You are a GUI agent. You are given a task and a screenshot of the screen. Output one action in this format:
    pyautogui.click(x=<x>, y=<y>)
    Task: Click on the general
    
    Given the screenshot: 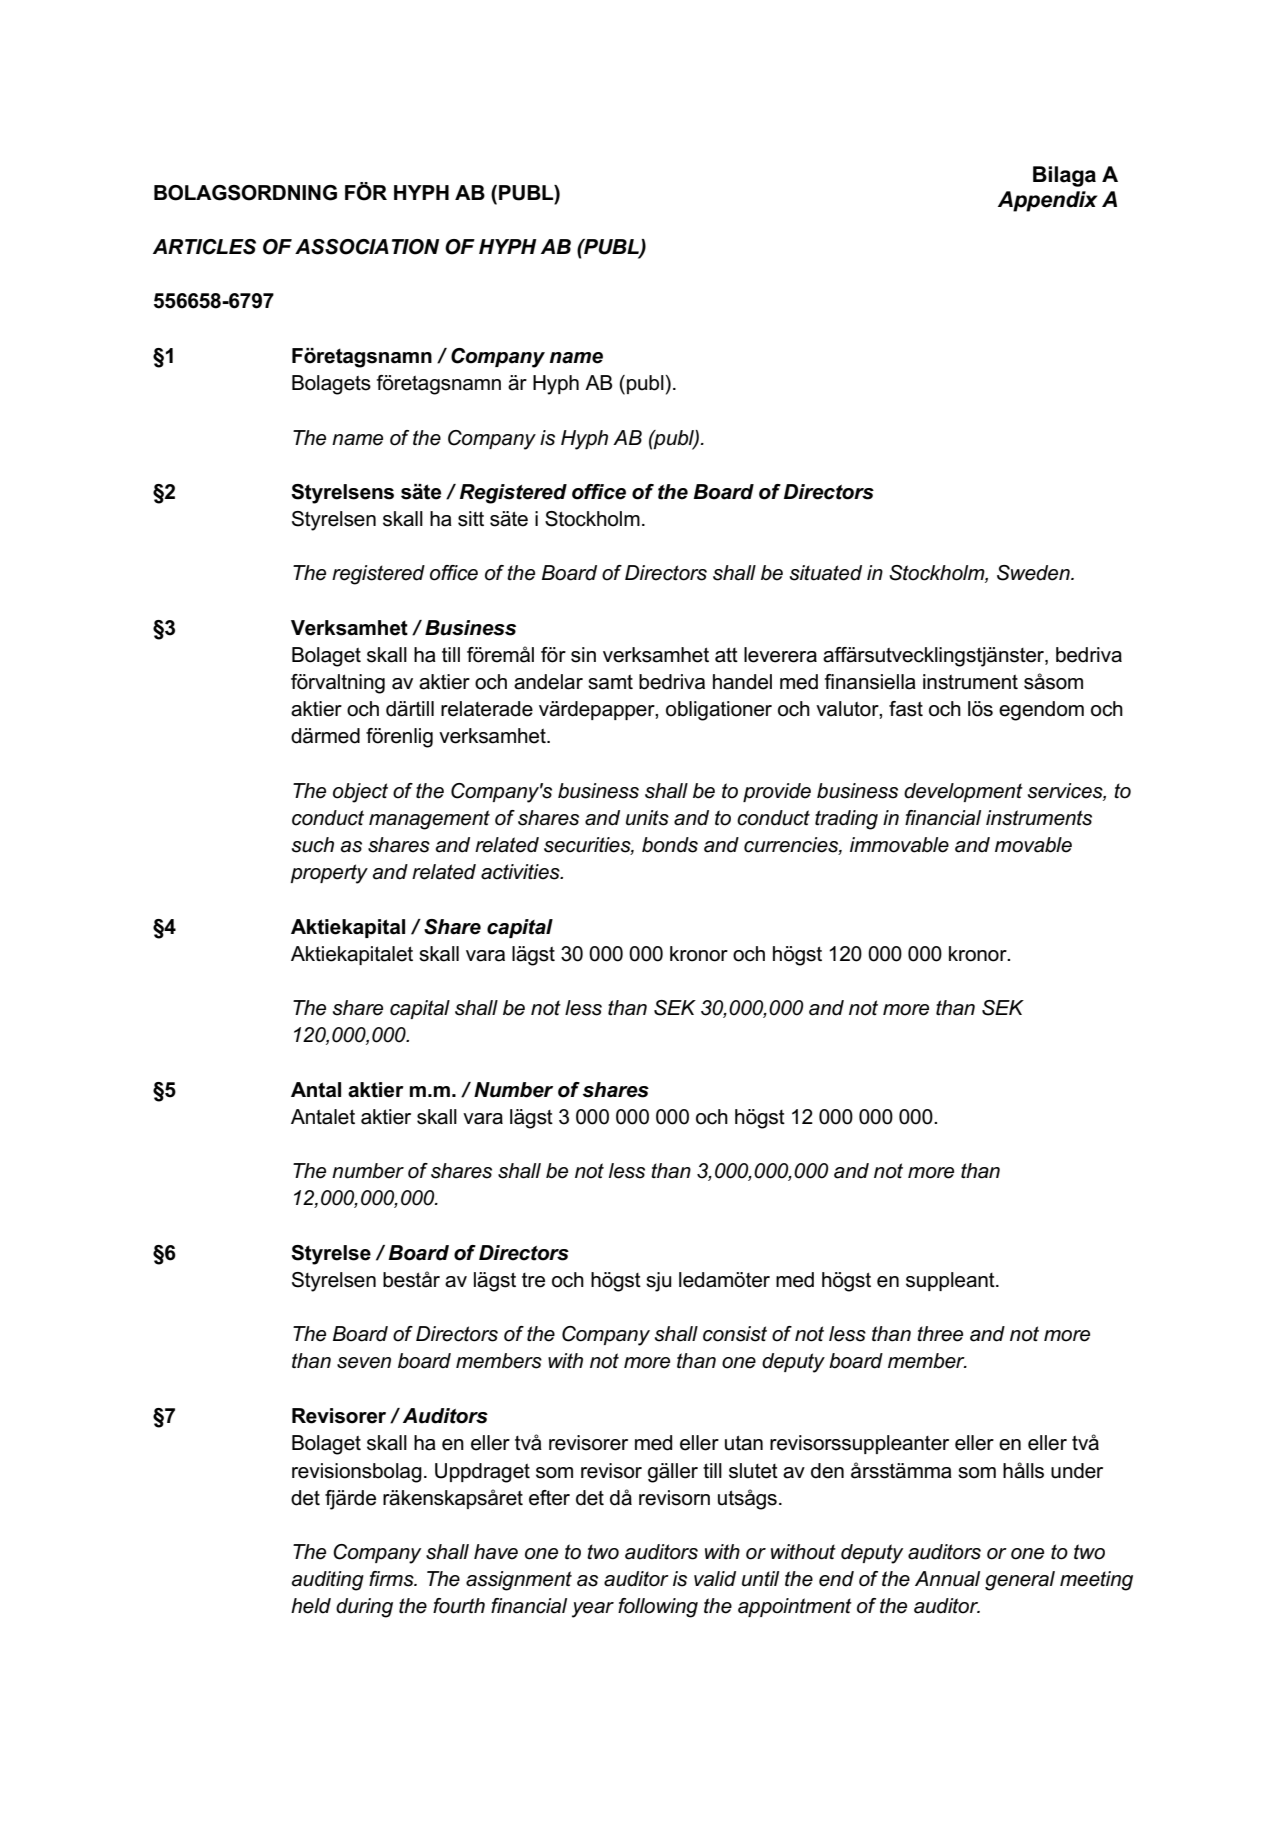 What is the action you would take?
    pyautogui.click(x=1020, y=1581)
